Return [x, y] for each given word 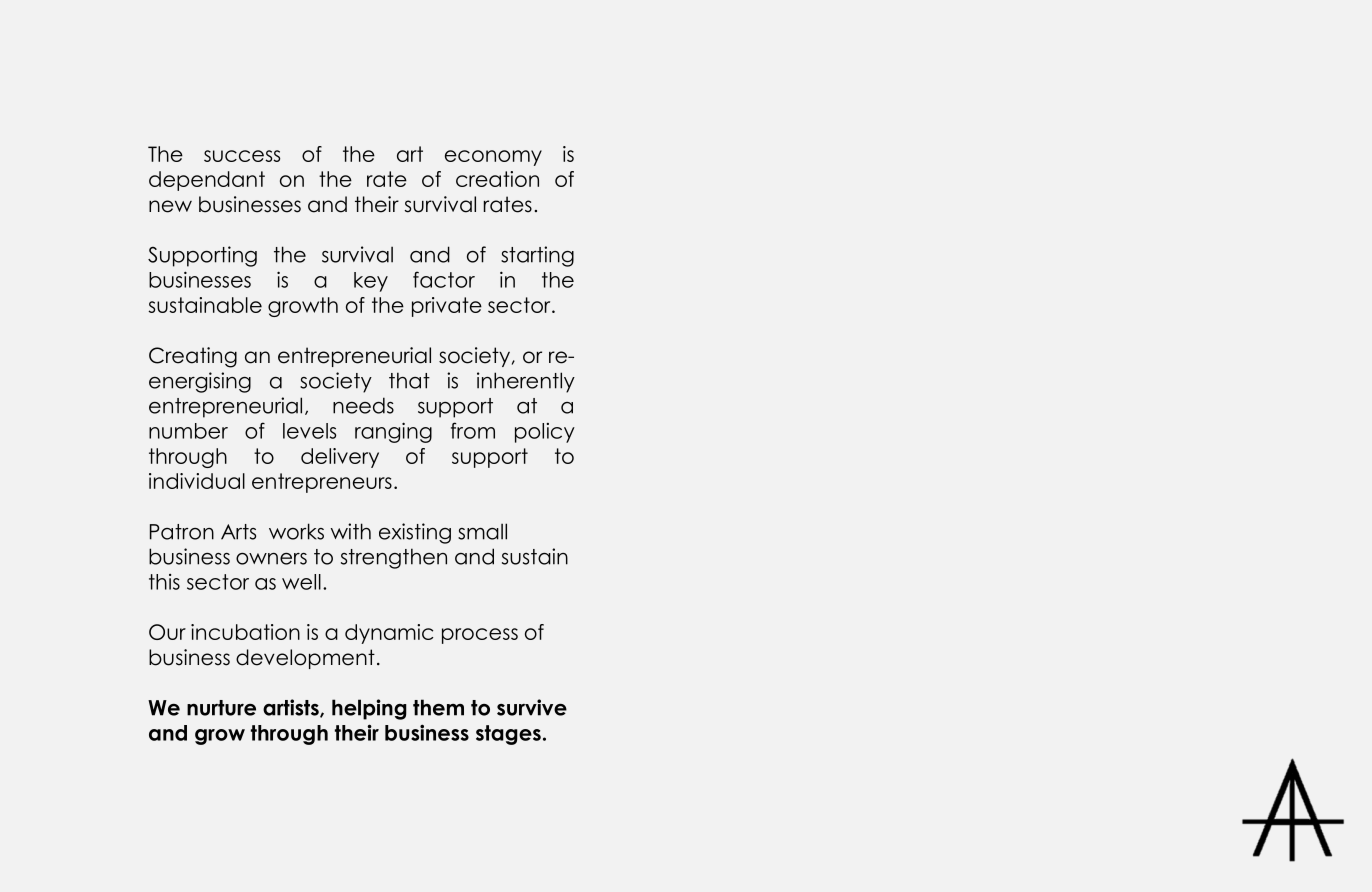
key [371, 282]
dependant [207, 181]
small [482, 531]
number [188, 431]
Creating [193, 357]
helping [369, 709]
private [447, 307]
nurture [221, 708]
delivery [340, 458]
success [242, 156]
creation [497, 179]
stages [508, 735]
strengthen [394, 558]
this [164, 582]
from [473, 430]
